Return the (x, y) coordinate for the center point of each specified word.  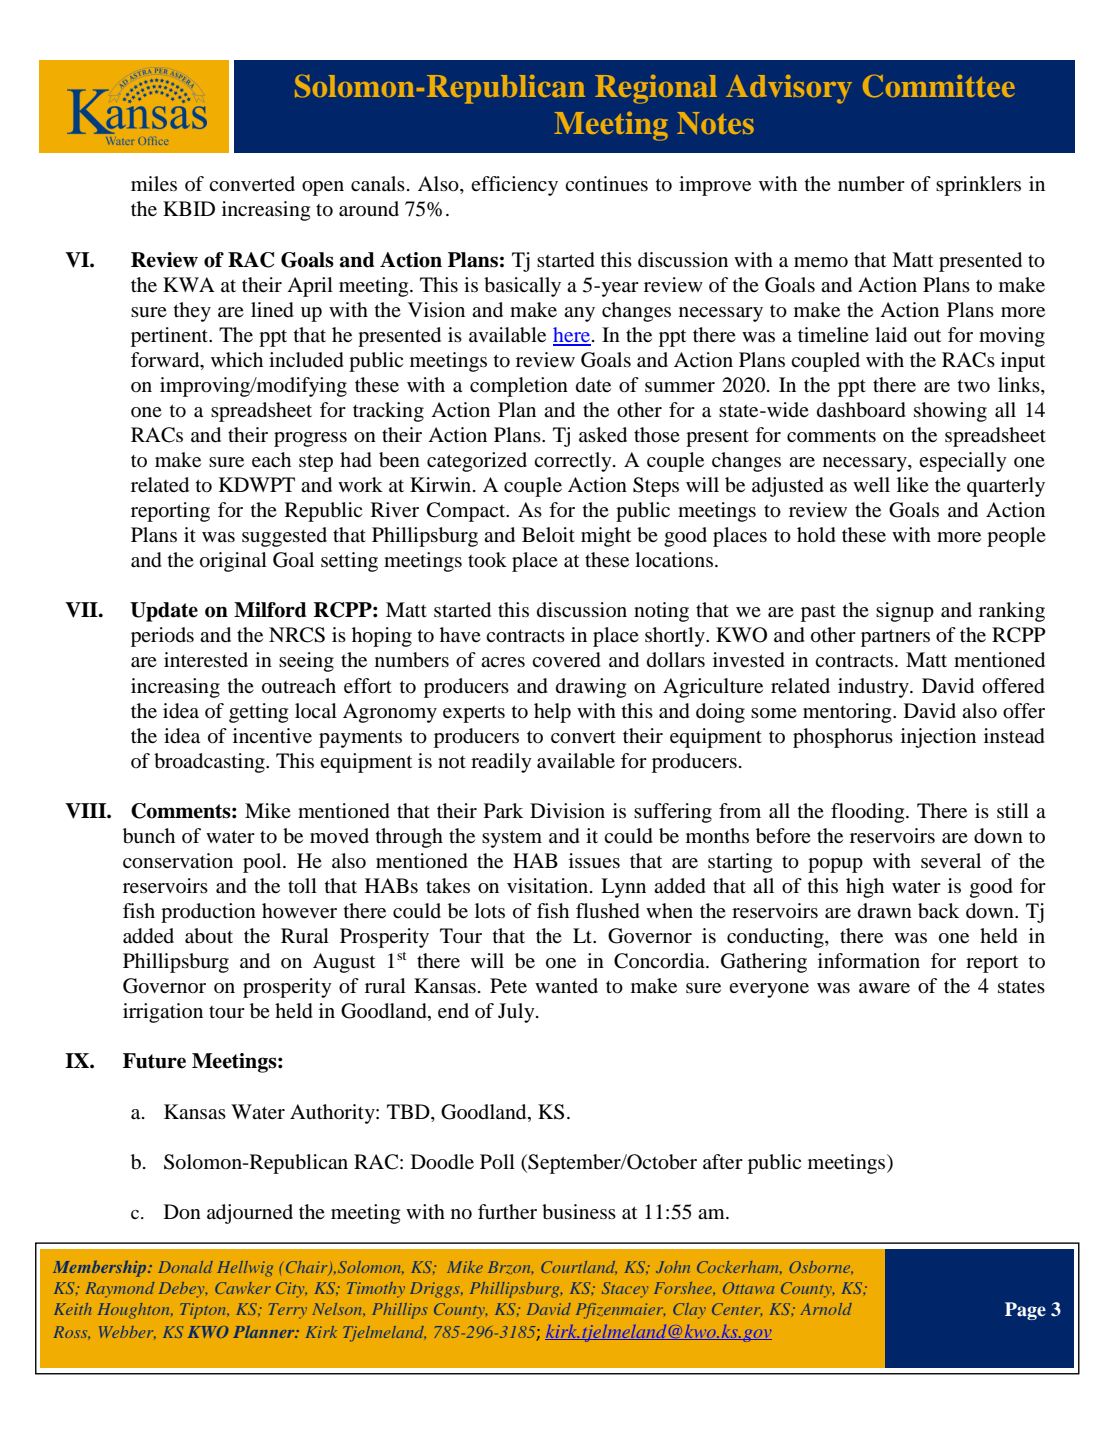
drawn (885, 911)
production (208, 913)
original (233, 562)
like (913, 484)
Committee (939, 86)
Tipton (204, 1311)
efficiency (514, 186)
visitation (547, 886)
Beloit (548, 534)
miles (154, 183)
